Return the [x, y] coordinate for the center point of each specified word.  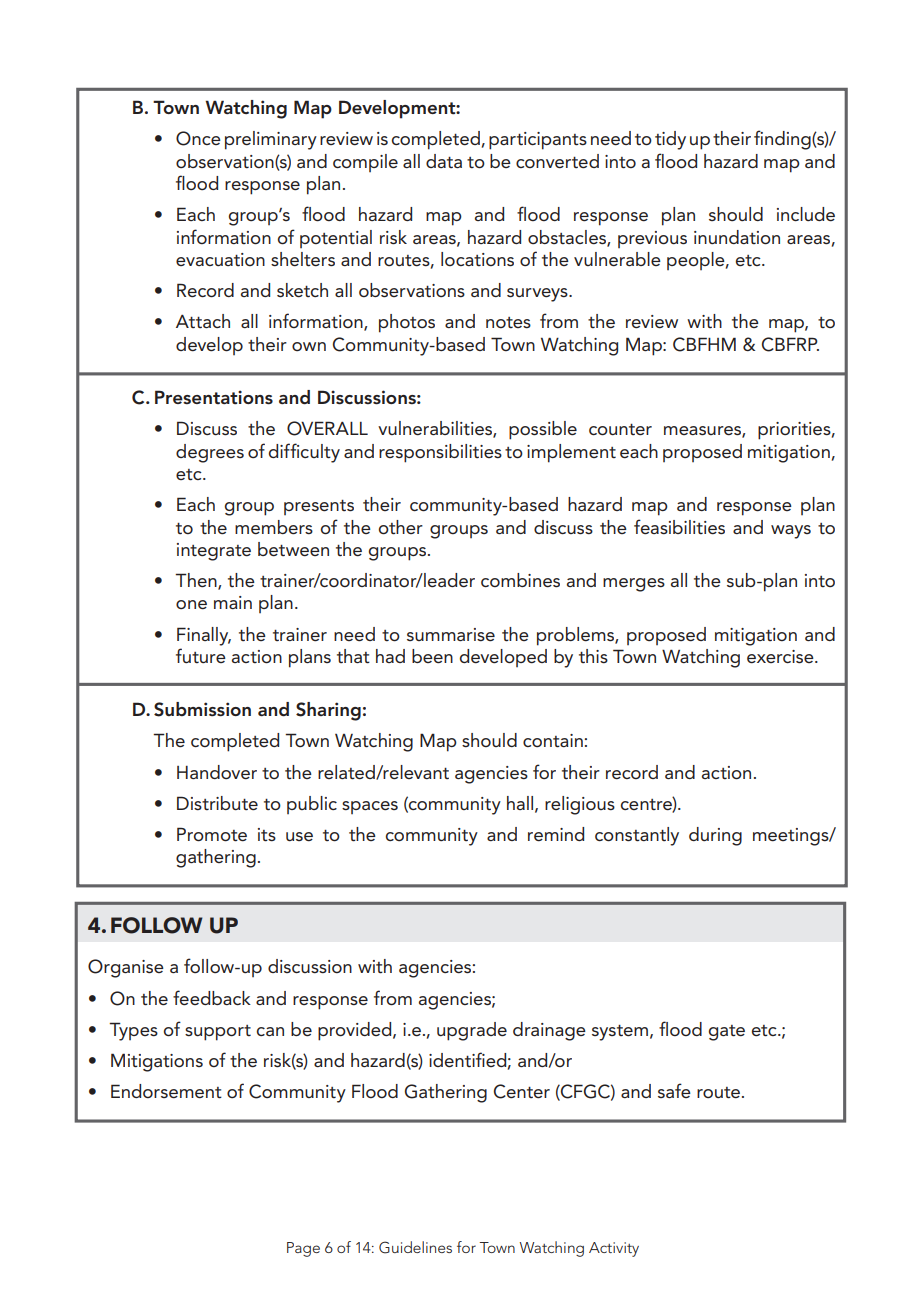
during [715, 836]
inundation [737, 237]
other [401, 527]
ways [791, 532]
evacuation [220, 259]
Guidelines [415, 1247]
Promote [212, 834]
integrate [214, 552]
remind [556, 834]
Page [303, 1249]
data [444, 161]
